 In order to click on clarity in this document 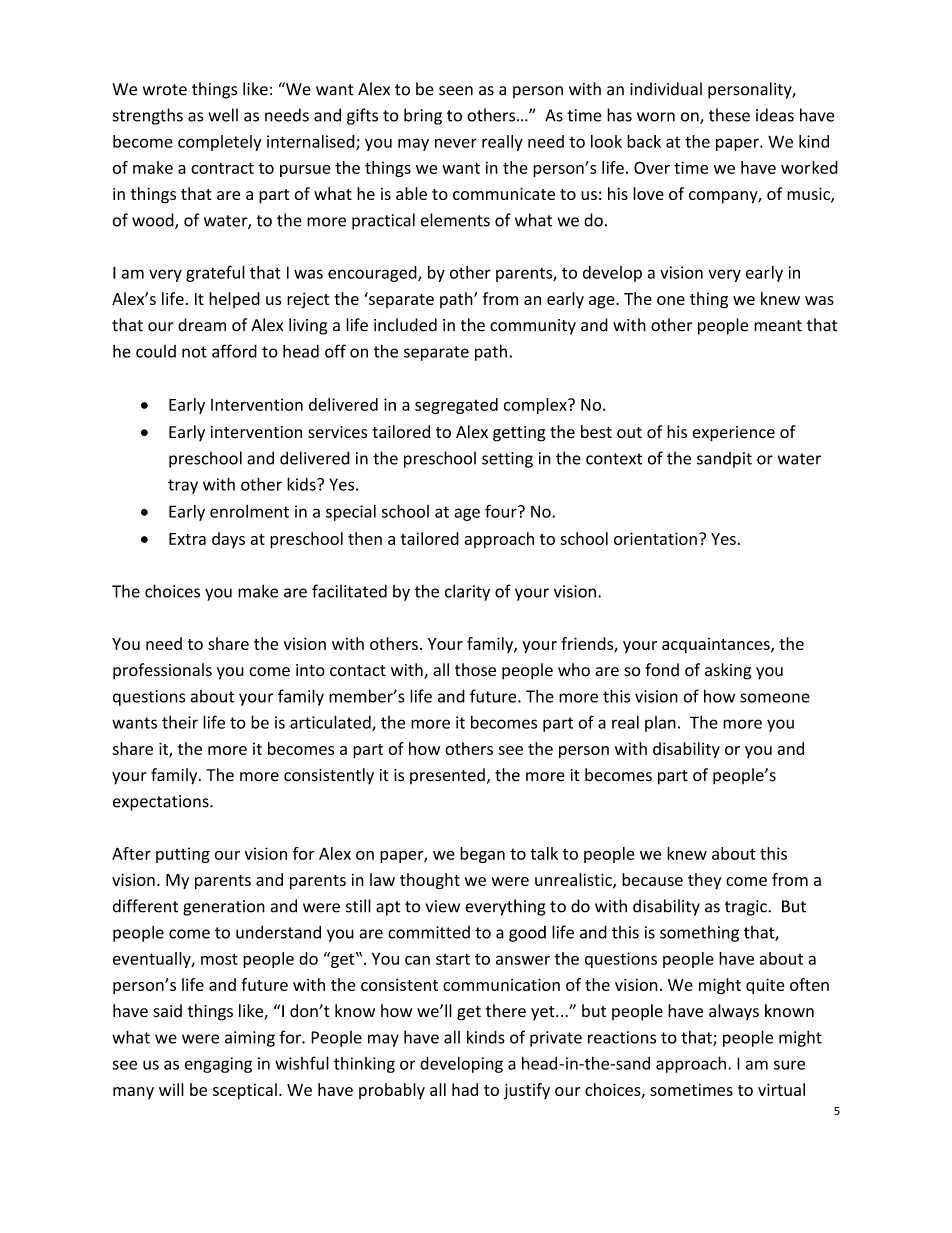, I will do `click(467, 592)`.
